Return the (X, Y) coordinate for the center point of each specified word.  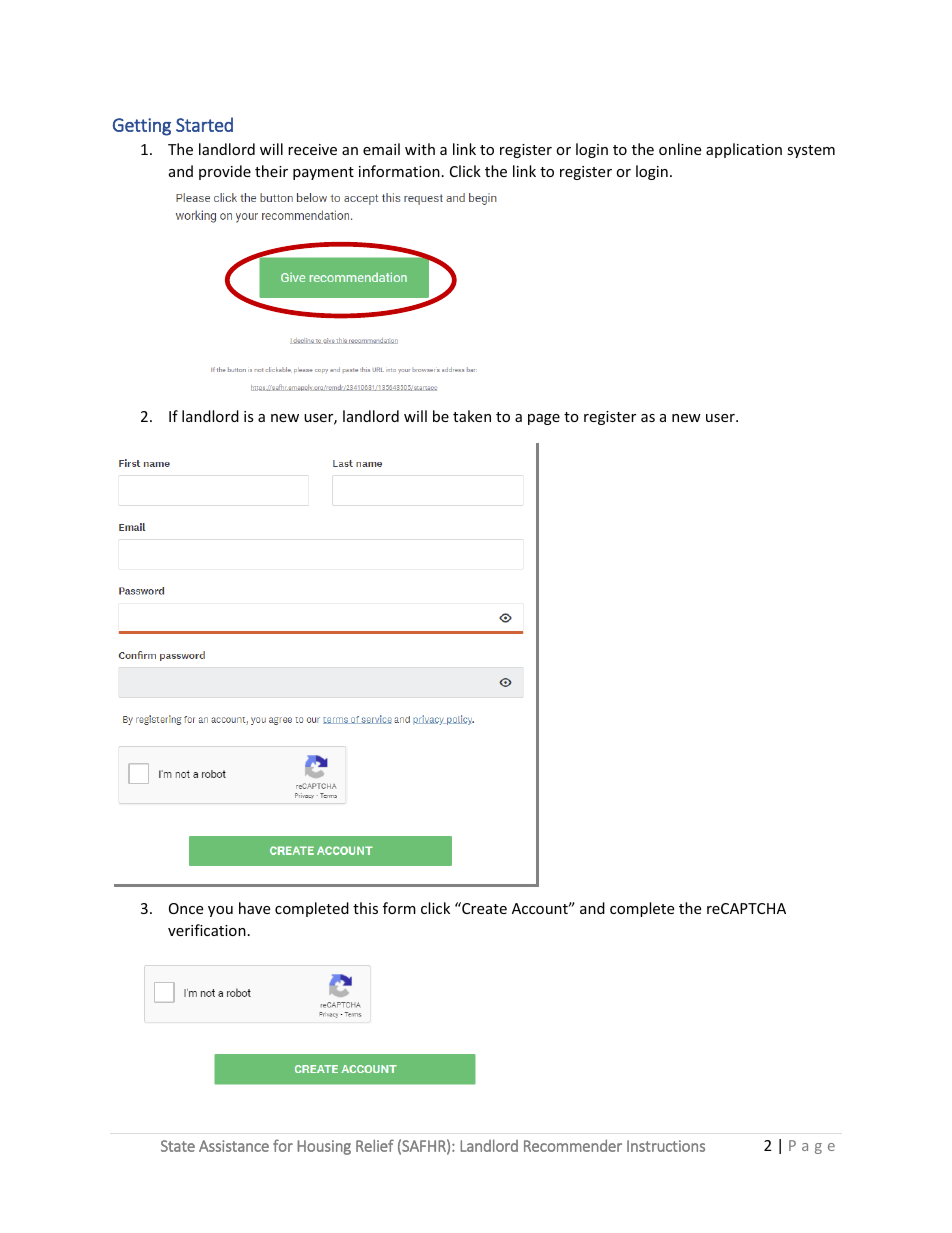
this (365, 908)
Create (483, 908)
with (420, 149)
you (220, 911)
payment (323, 173)
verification (207, 930)
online (680, 149)
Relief (375, 1145)
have (254, 908)
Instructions (666, 1146)
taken (472, 416)
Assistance (234, 1146)
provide (225, 172)
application (744, 150)
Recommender (573, 1145)
